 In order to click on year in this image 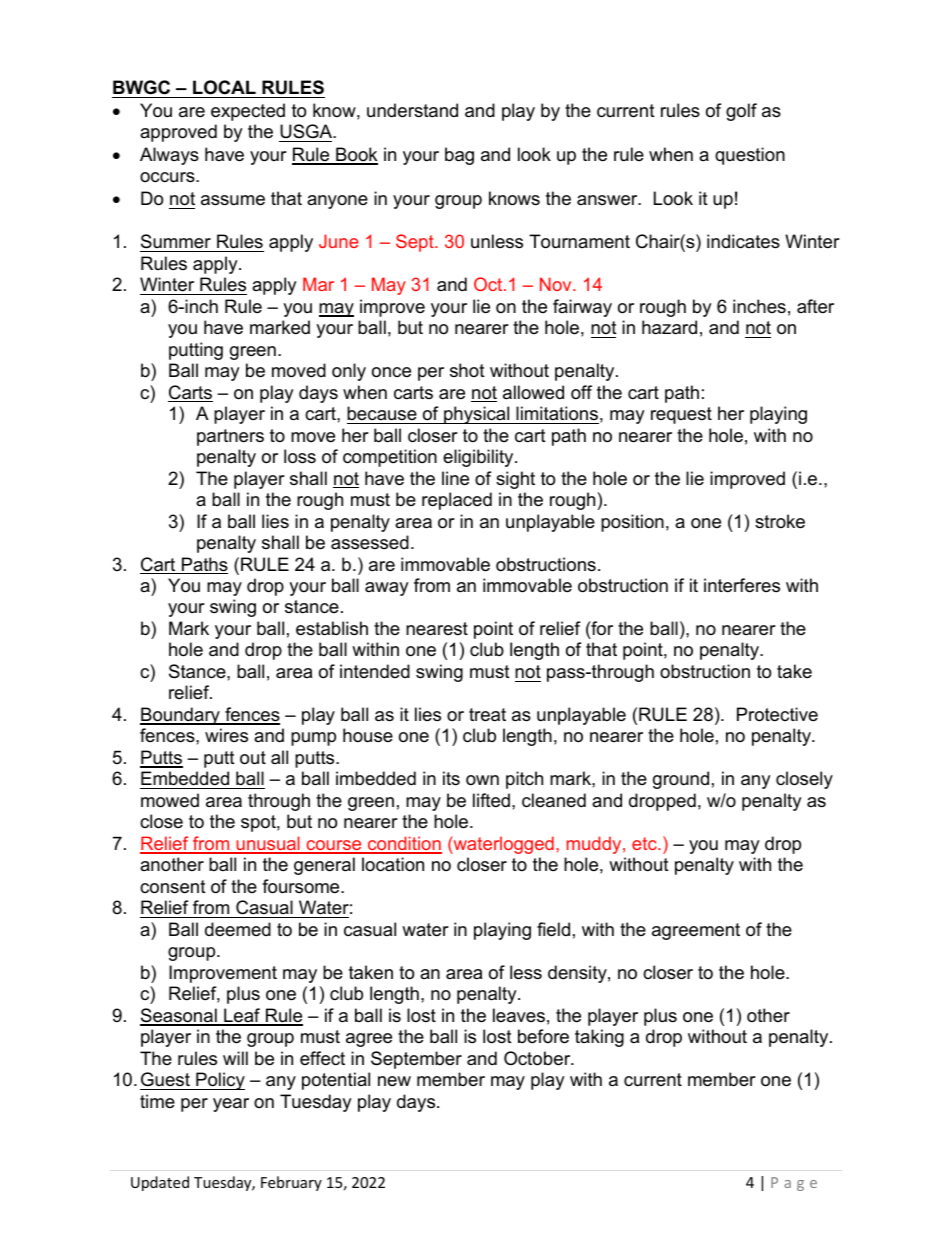, I will do `click(231, 1105)`.
